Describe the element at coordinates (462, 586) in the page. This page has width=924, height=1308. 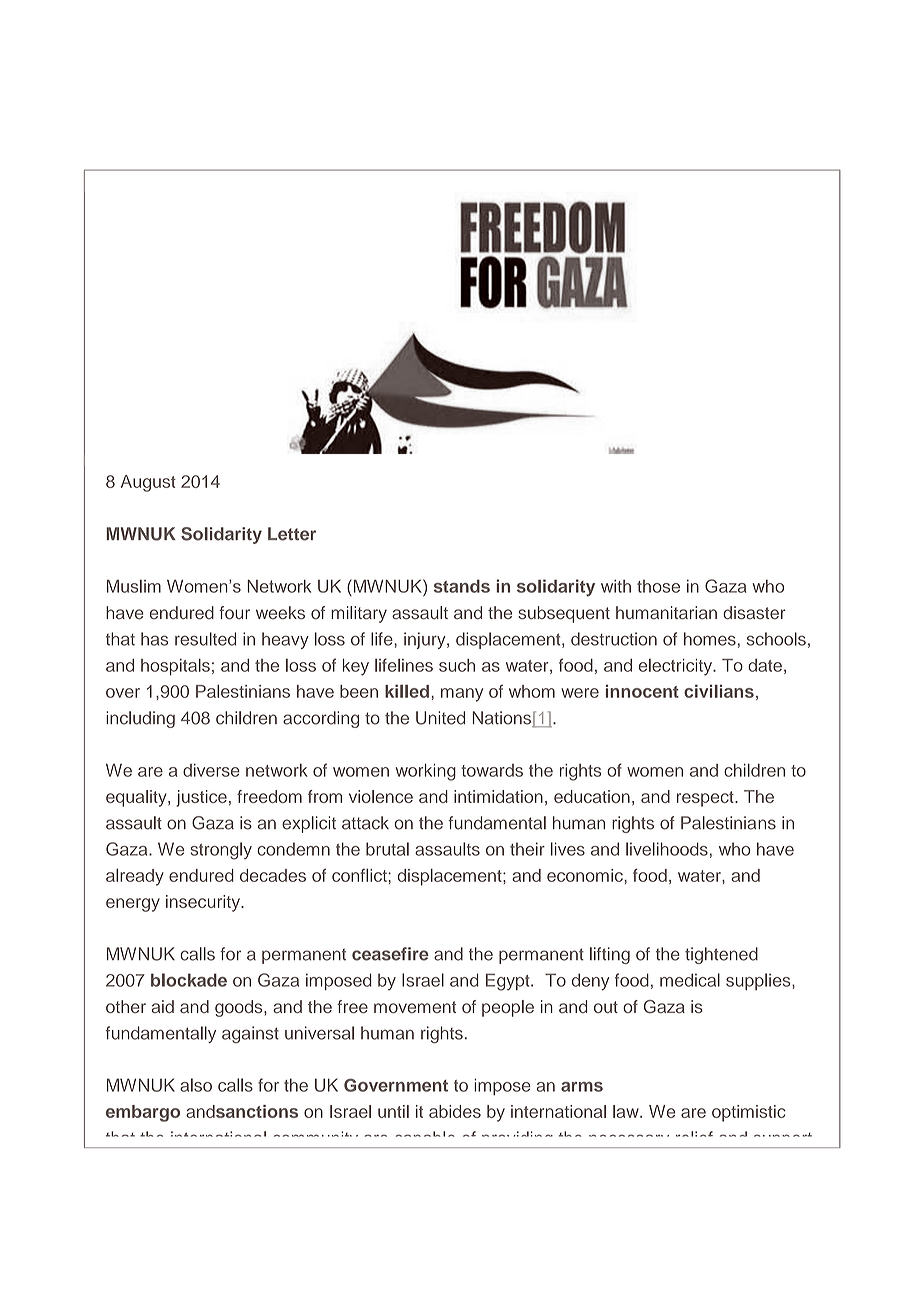
I see `stands` at that location.
